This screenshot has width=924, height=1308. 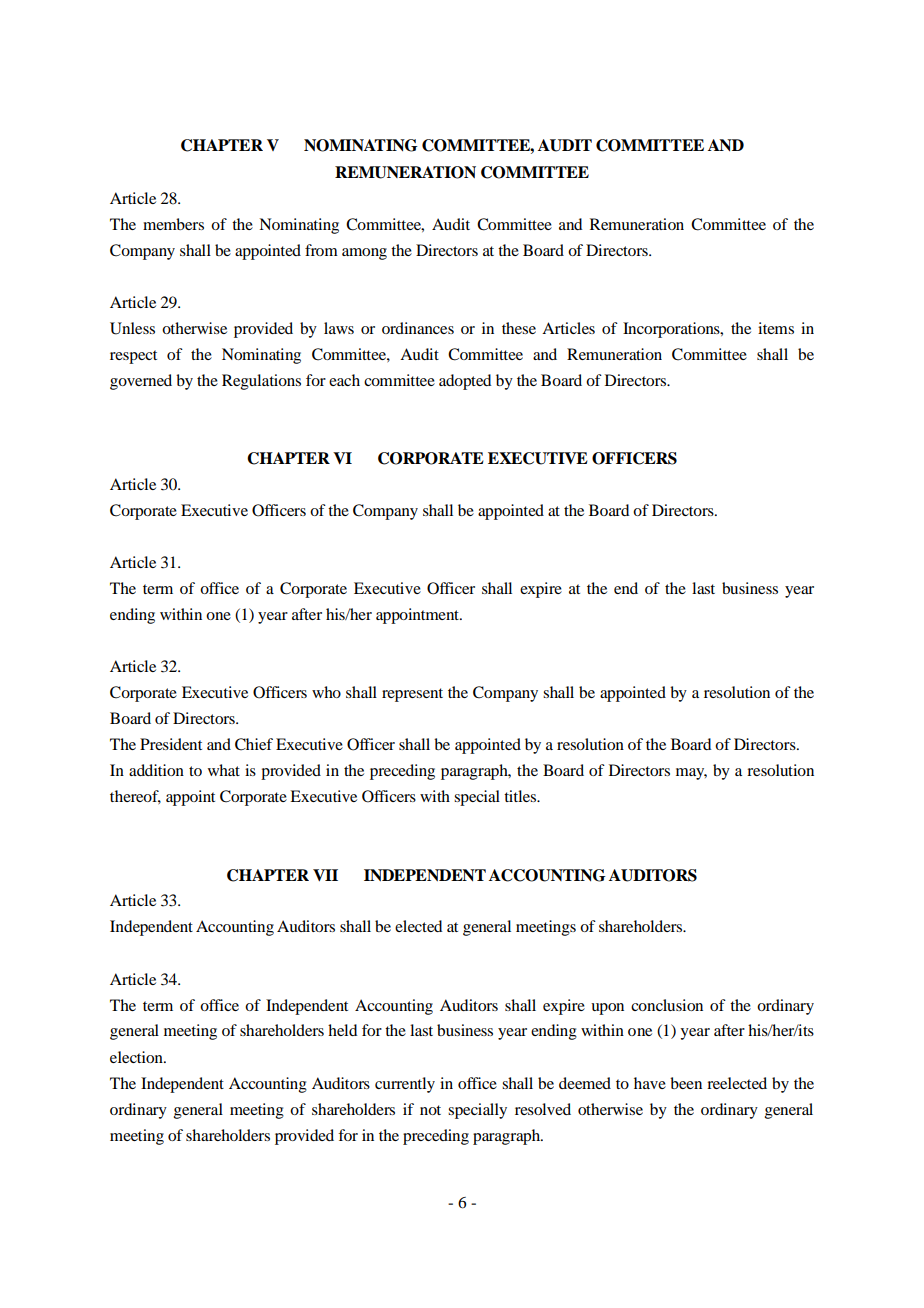 What do you see at coordinates (173, 224) in the screenshot?
I see `members` at bounding box center [173, 224].
